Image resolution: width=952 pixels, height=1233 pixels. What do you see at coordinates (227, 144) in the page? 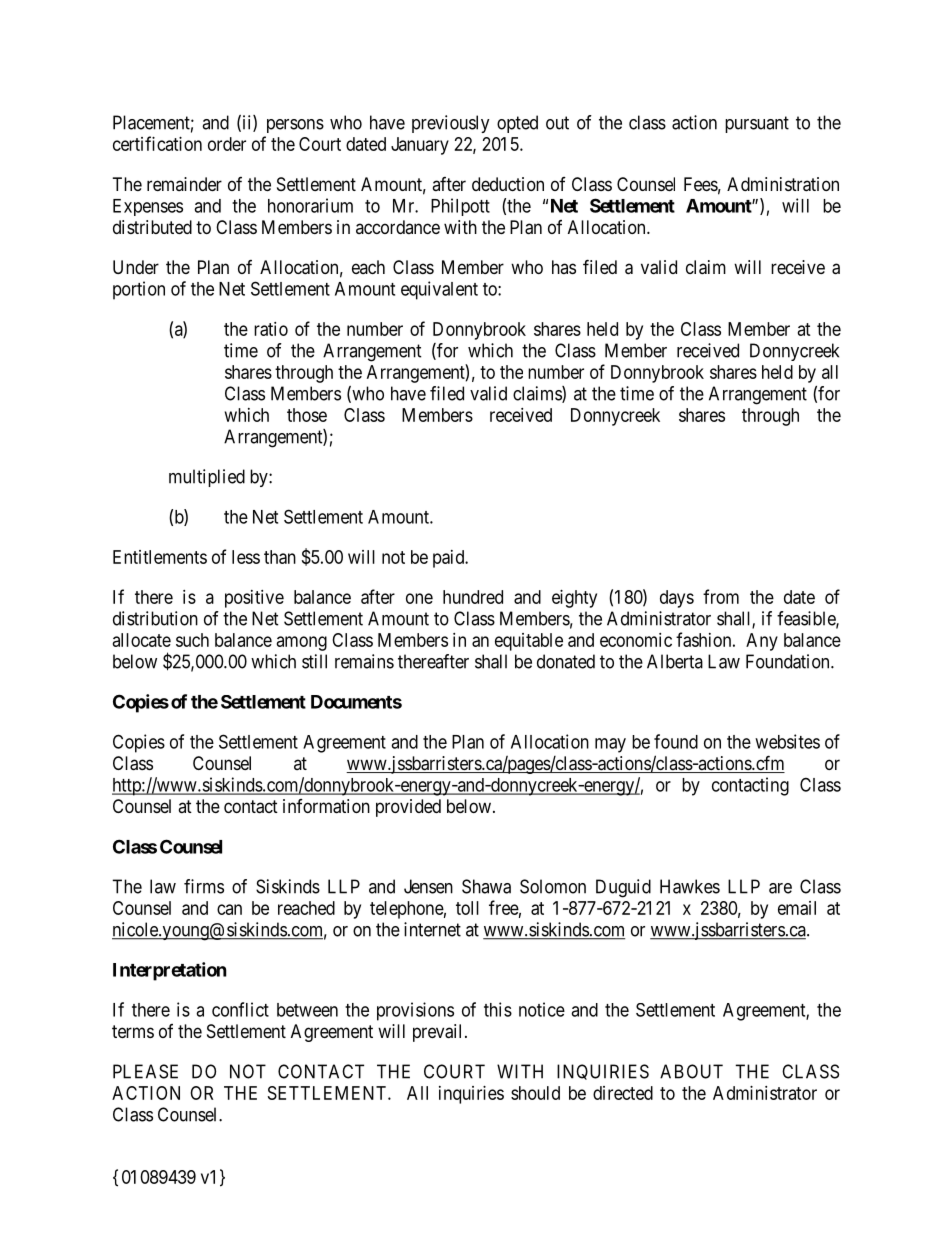
I see `order` at bounding box center [227, 144].
